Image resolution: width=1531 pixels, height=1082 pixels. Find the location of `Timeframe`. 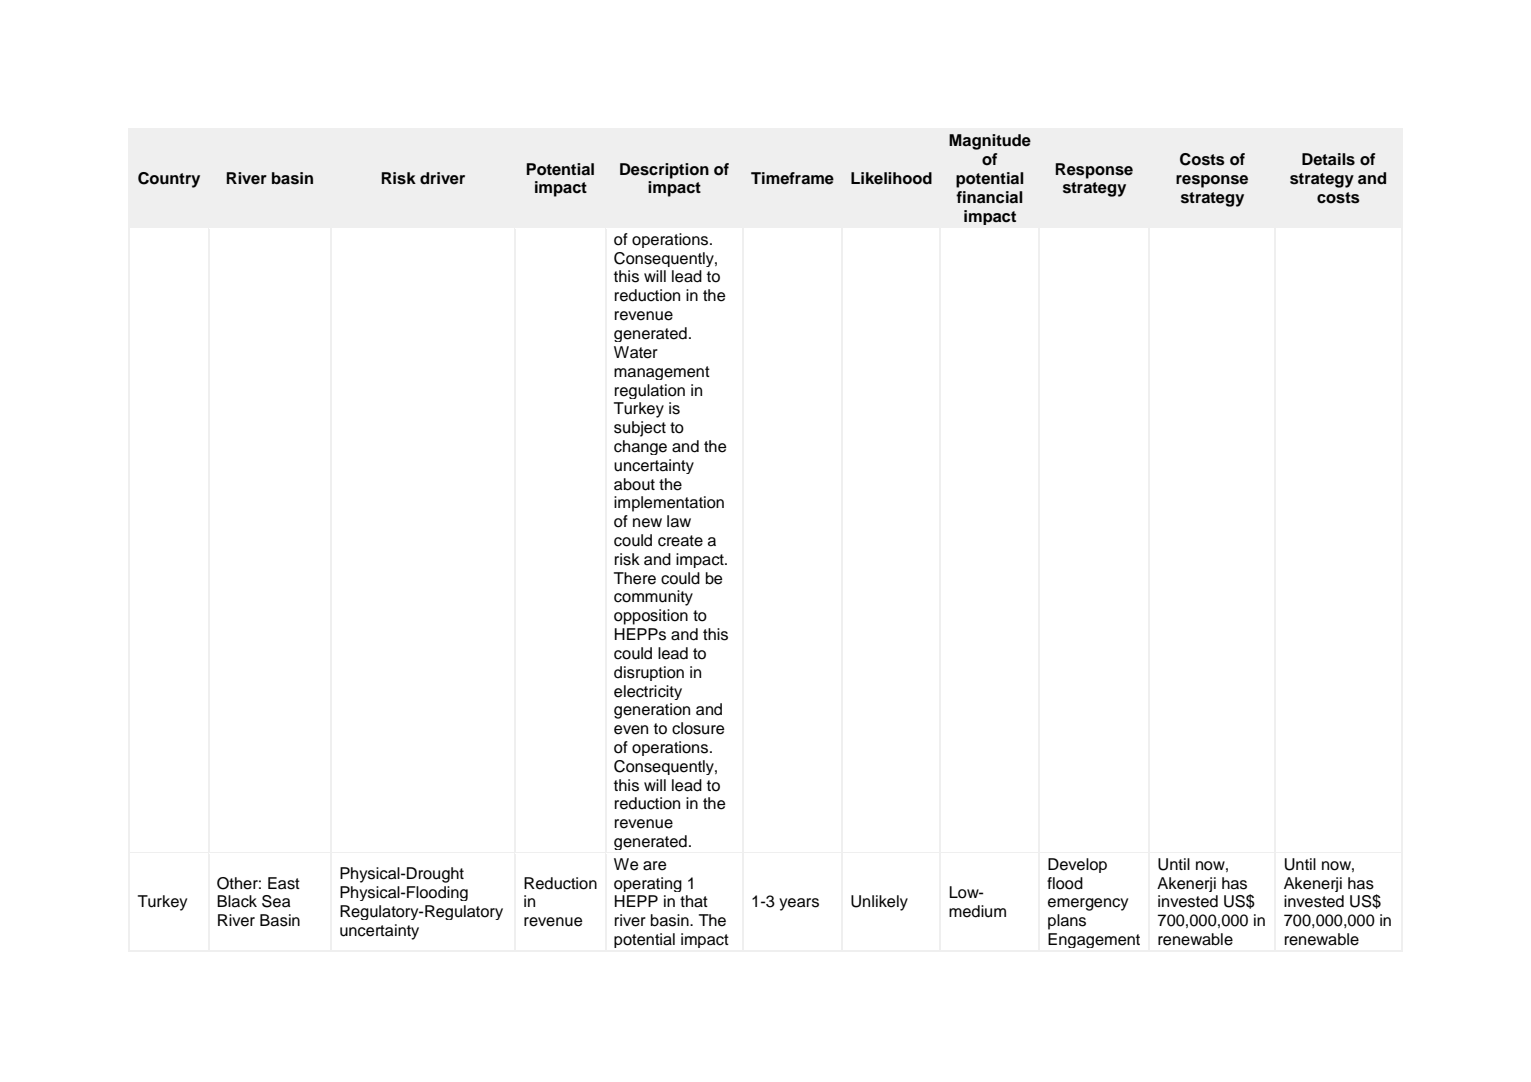

Timeframe is located at coordinates (792, 178).
